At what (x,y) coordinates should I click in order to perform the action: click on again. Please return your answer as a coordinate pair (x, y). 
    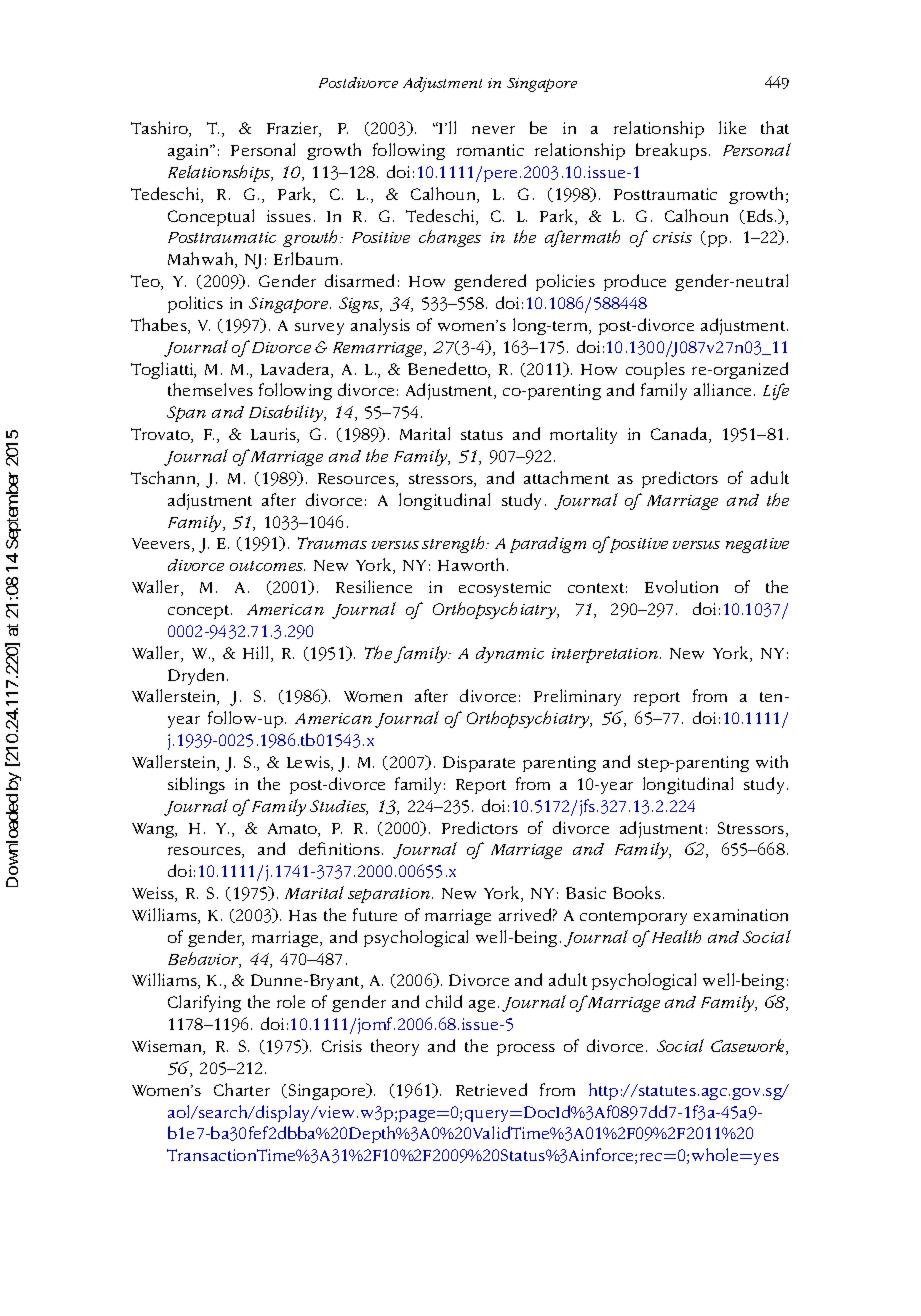
    Looking at the image, I should click on (190, 152).
